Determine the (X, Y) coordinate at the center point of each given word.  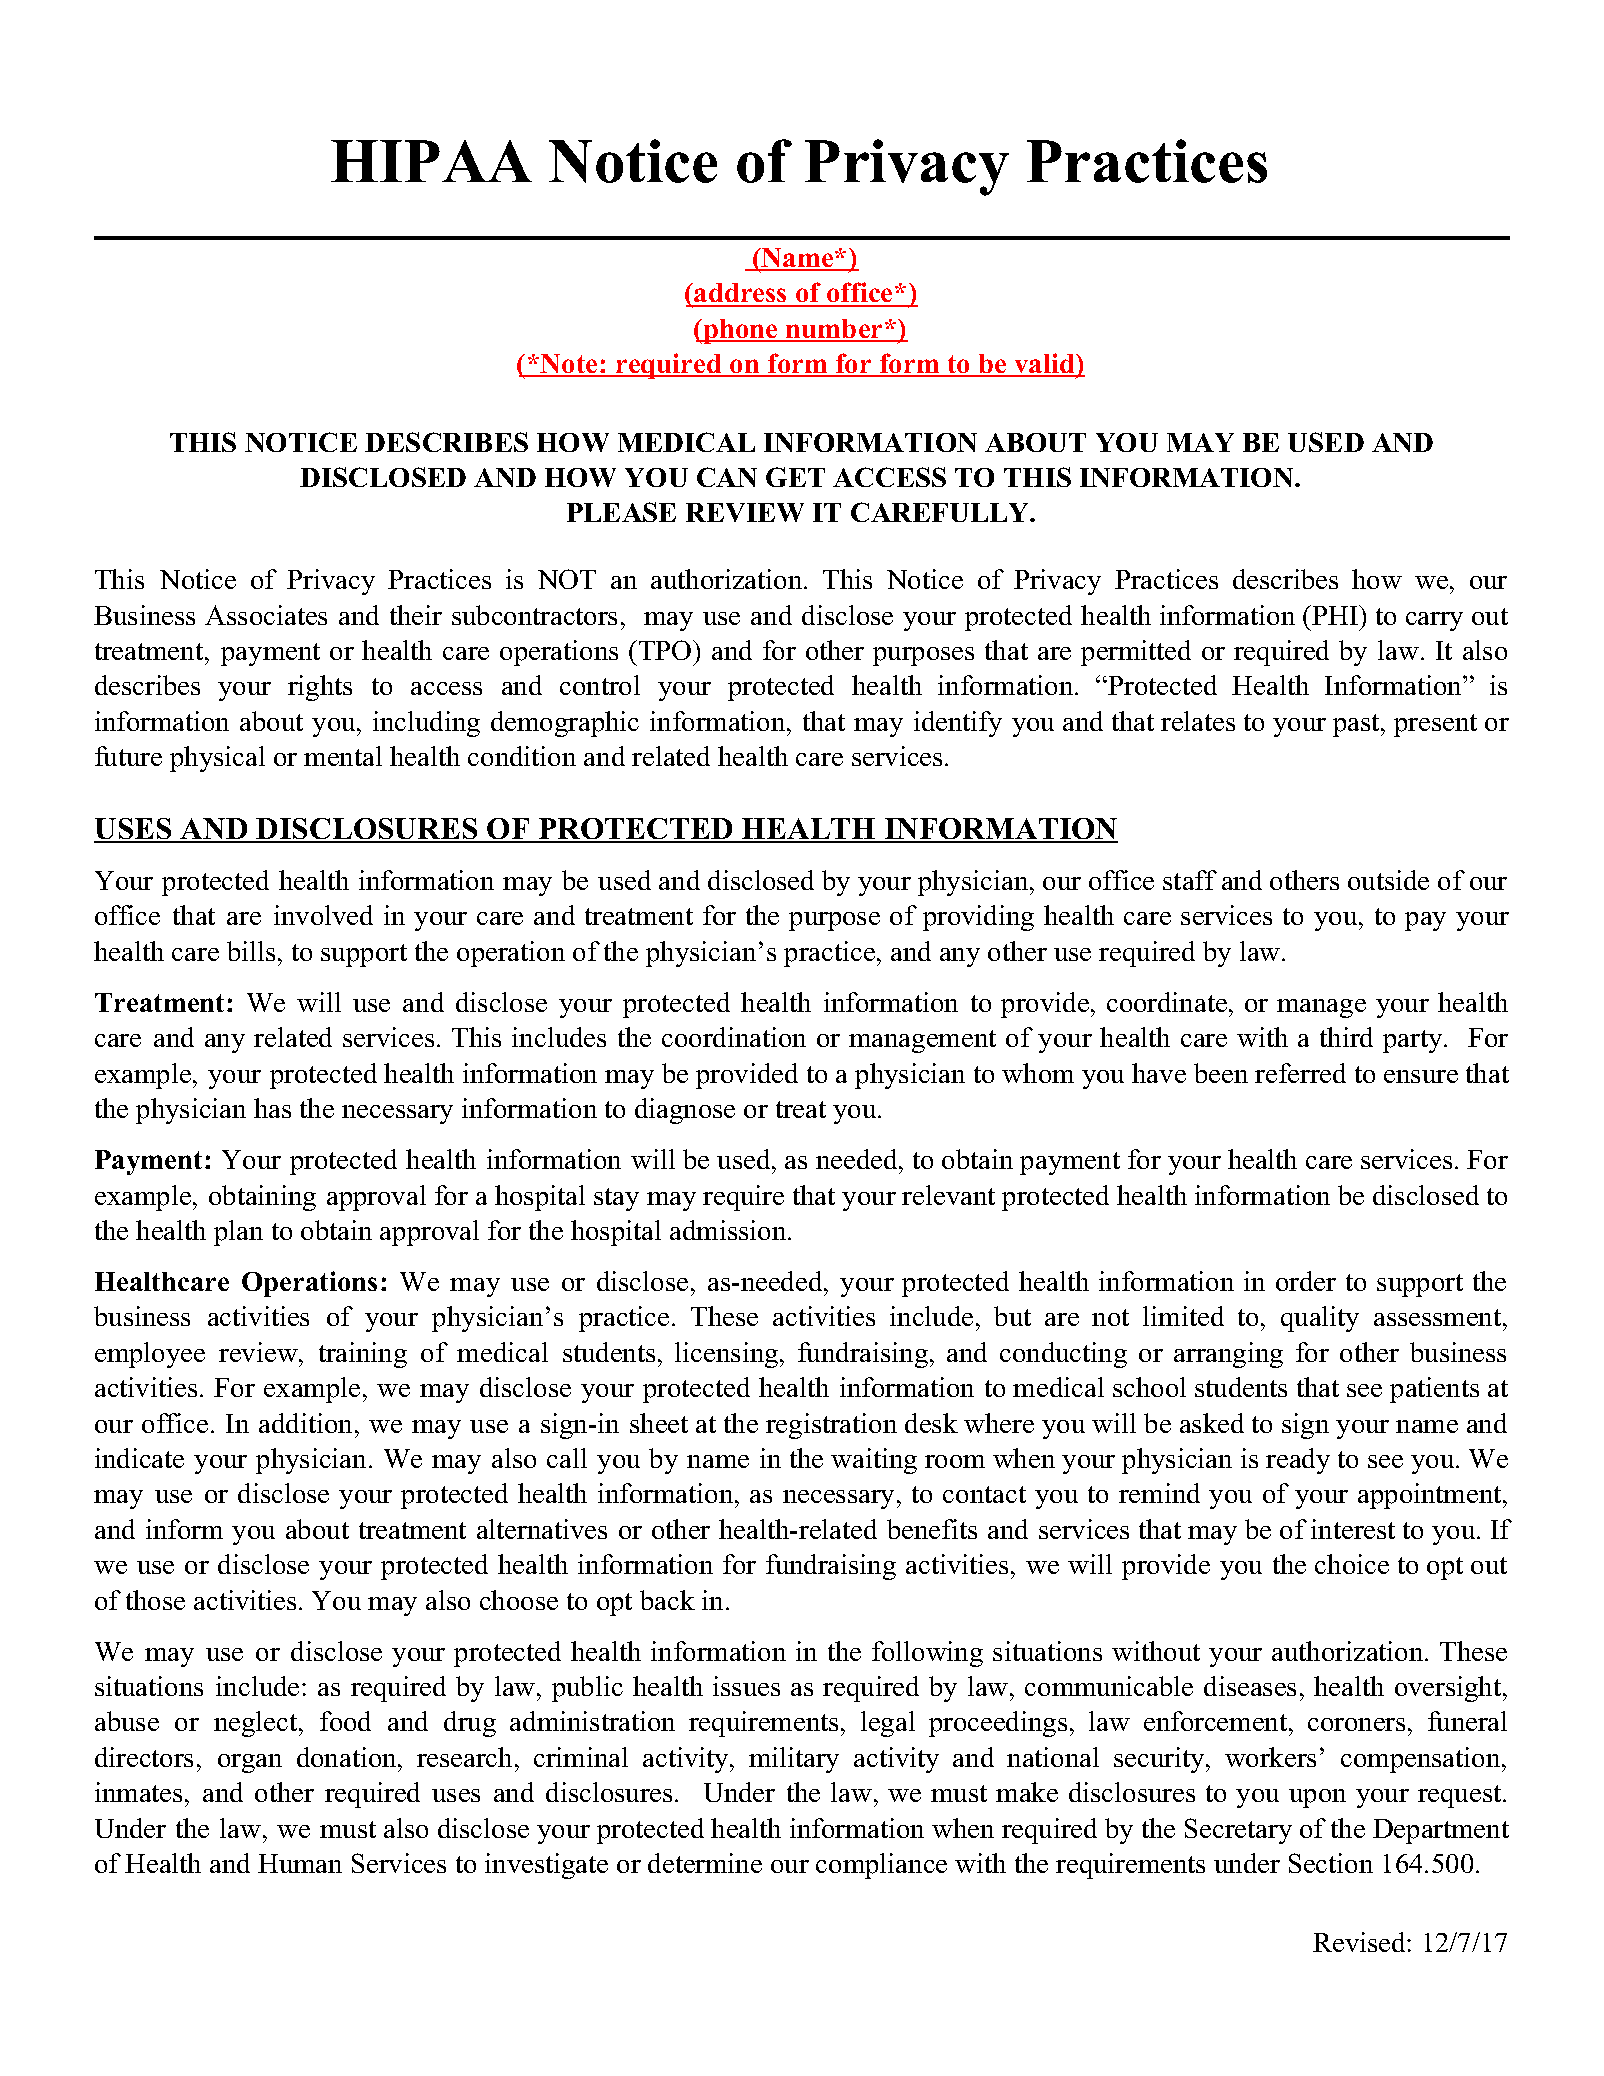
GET (795, 477)
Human (300, 1863)
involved (323, 915)
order (1306, 1281)
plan (238, 1233)
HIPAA (431, 161)
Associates (266, 615)
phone (741, 331)
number (835, 330)
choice (1352, 1564)
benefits (932, 1529)
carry (1434, 621)
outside (1388, 880)
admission (729, 1230)
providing (978, 918)
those (155, 1600)
